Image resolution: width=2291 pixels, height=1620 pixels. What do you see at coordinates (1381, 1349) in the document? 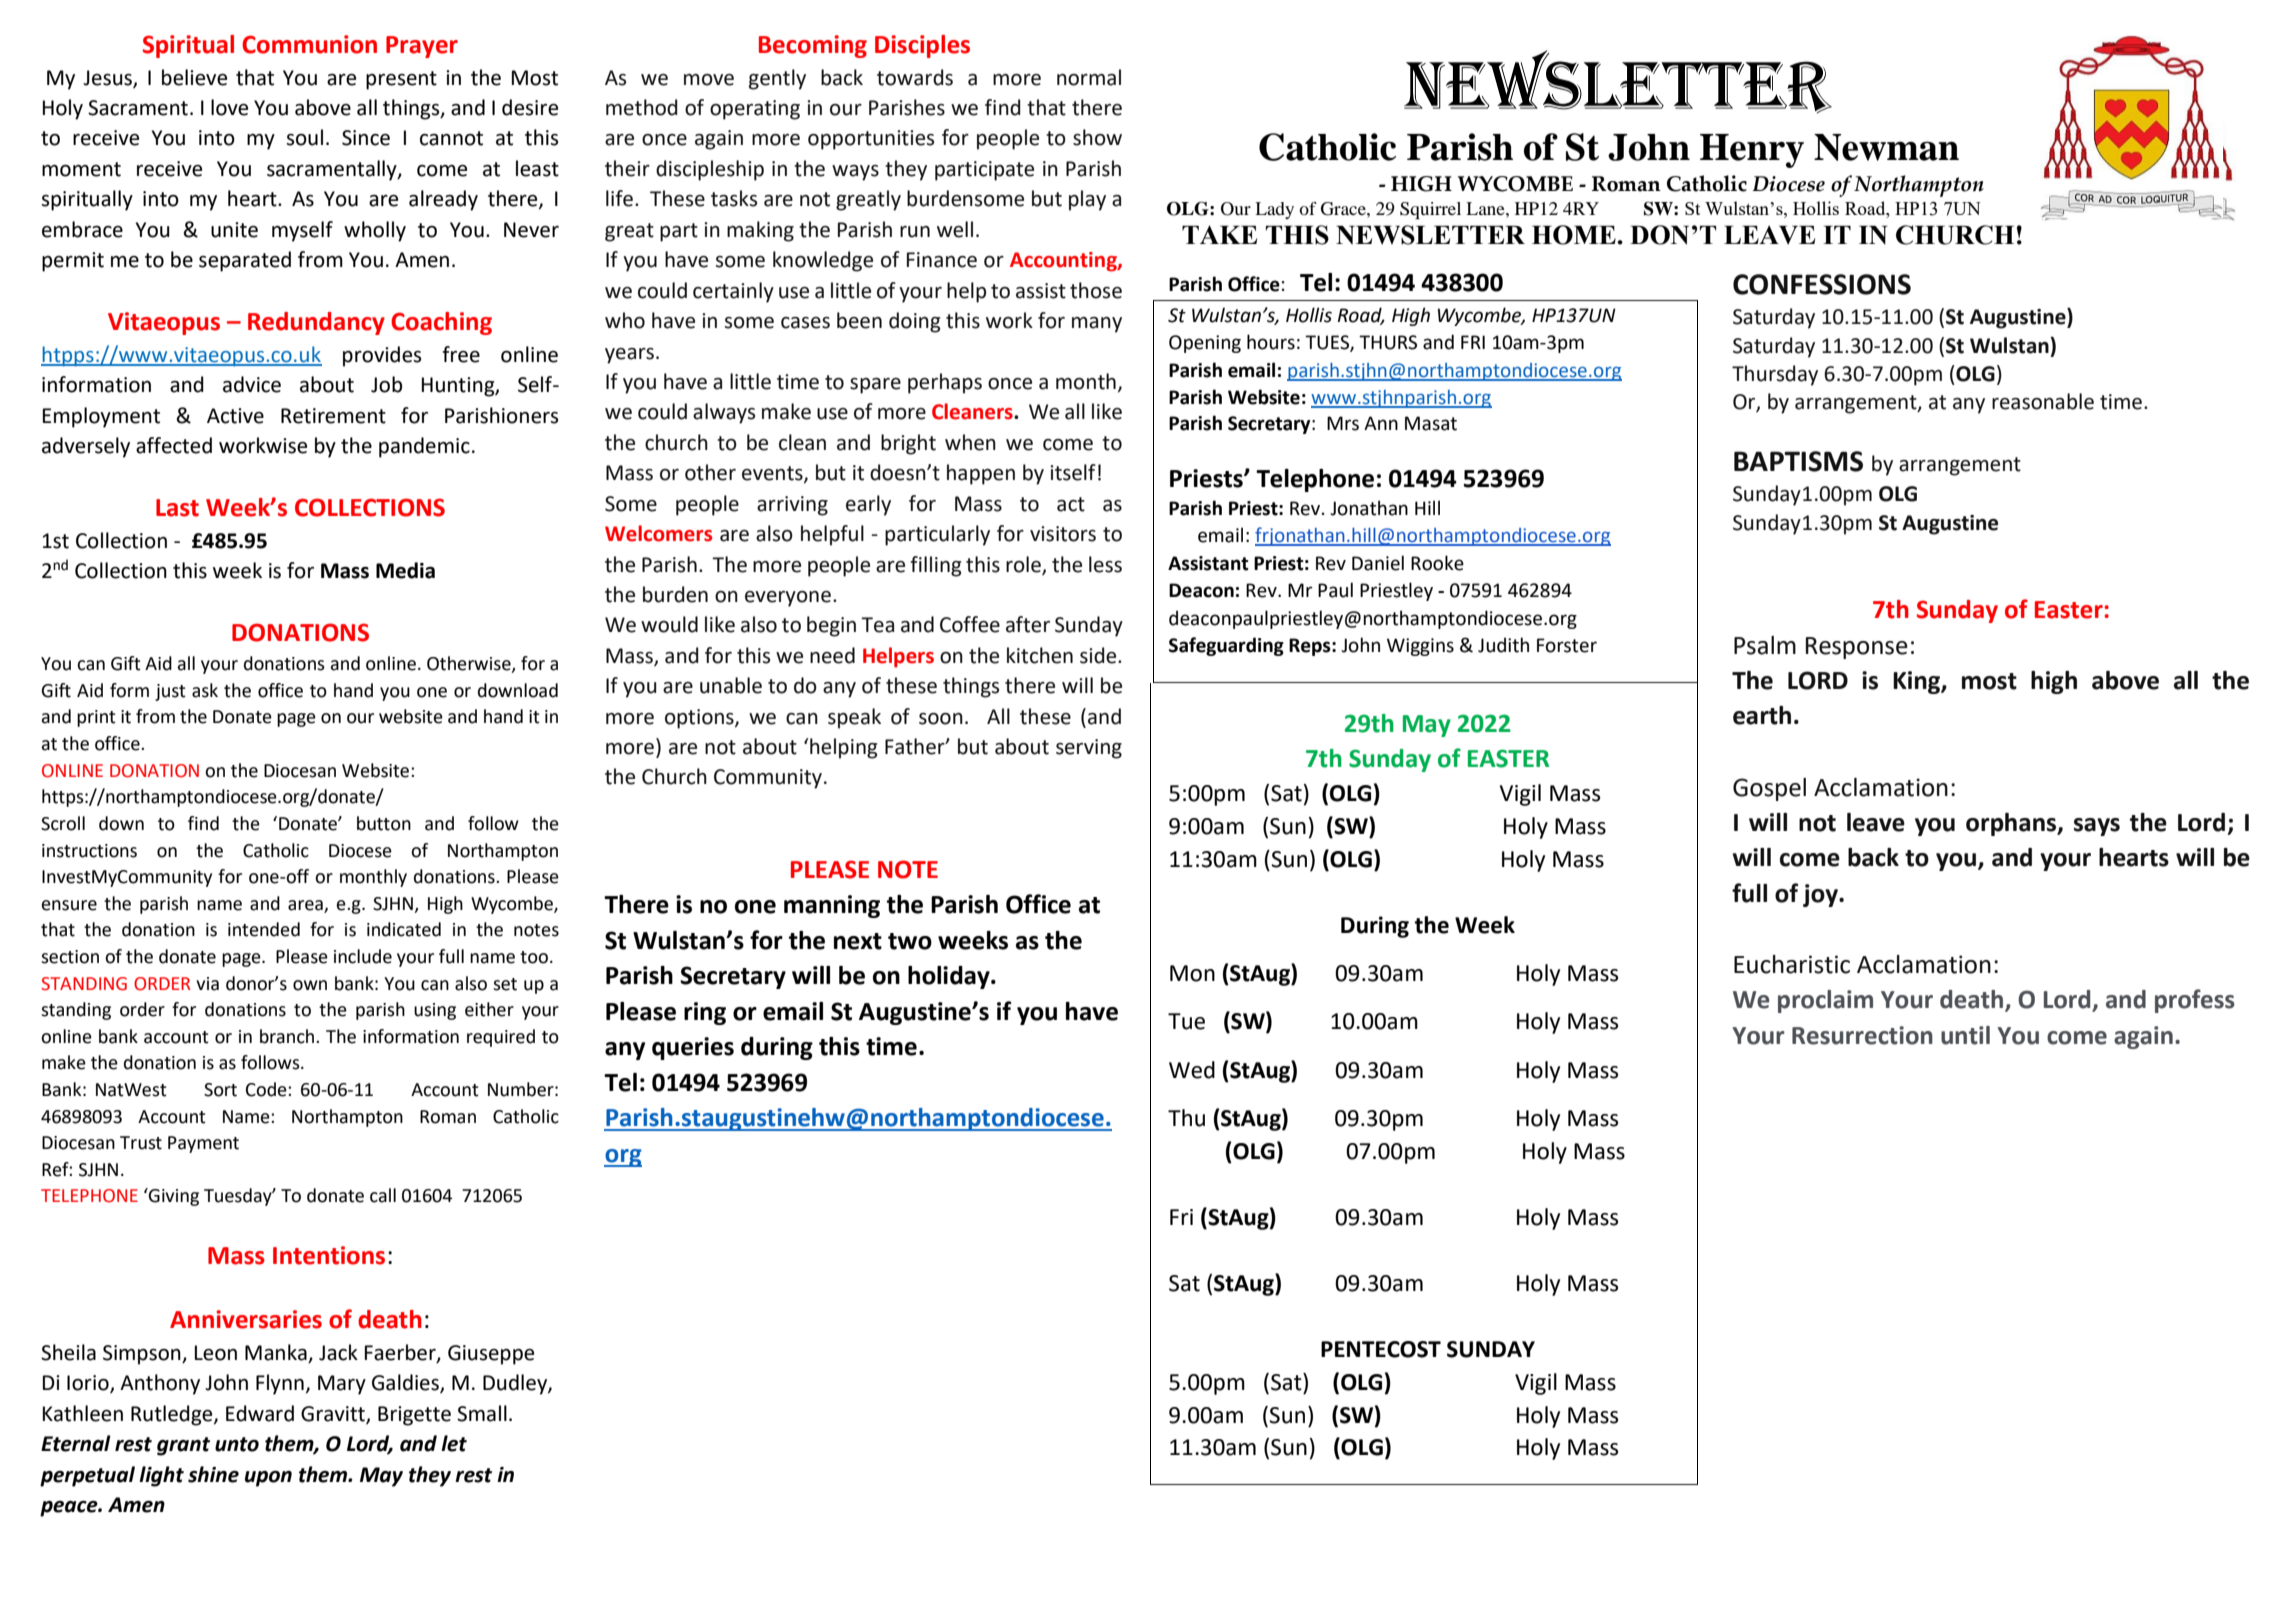
I see `PENTECOST` at bounding box center [1381, 1349].
